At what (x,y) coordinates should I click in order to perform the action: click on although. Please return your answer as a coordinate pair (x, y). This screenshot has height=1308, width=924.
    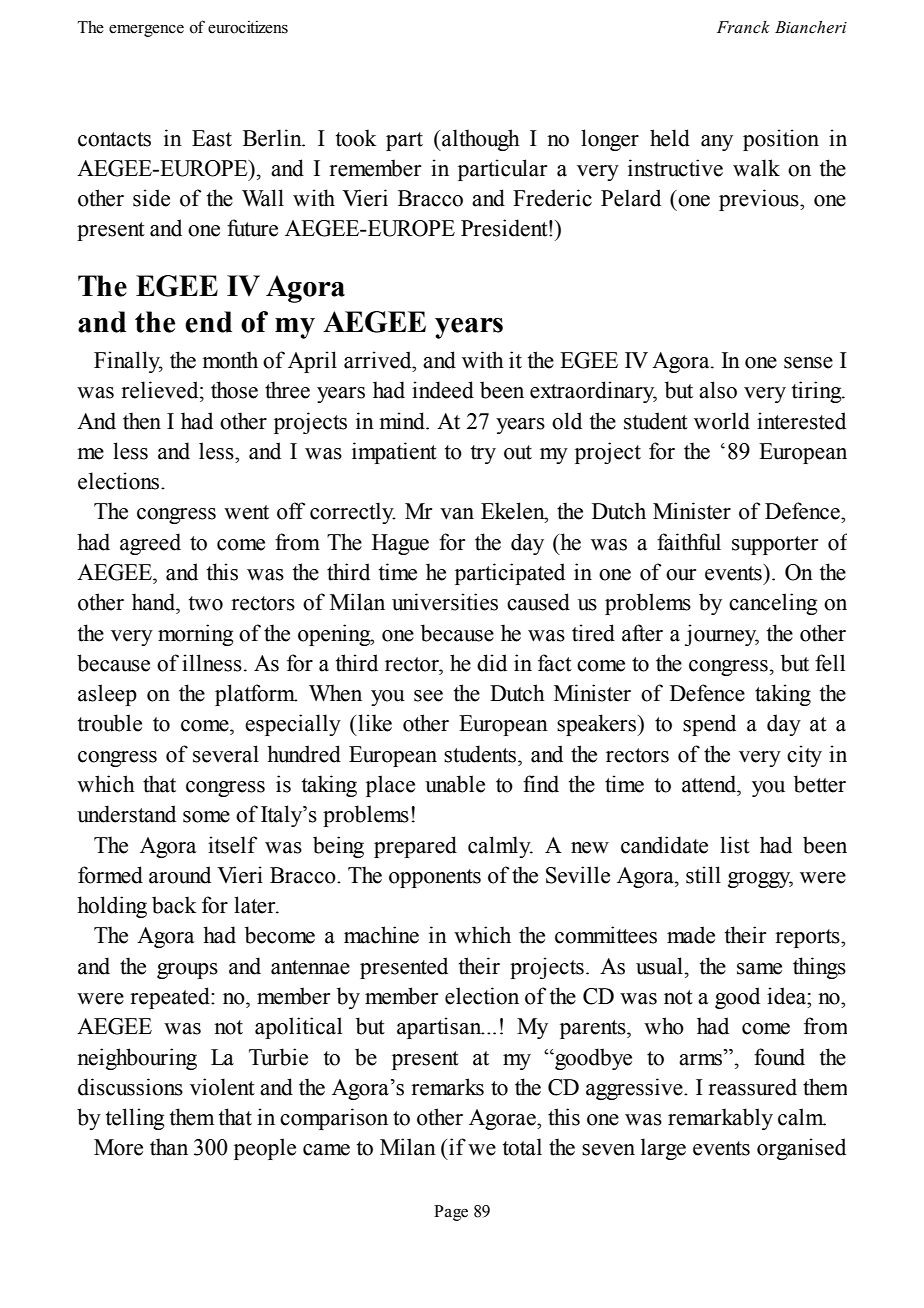
    Looking at the image, I should click on (480, 140).
